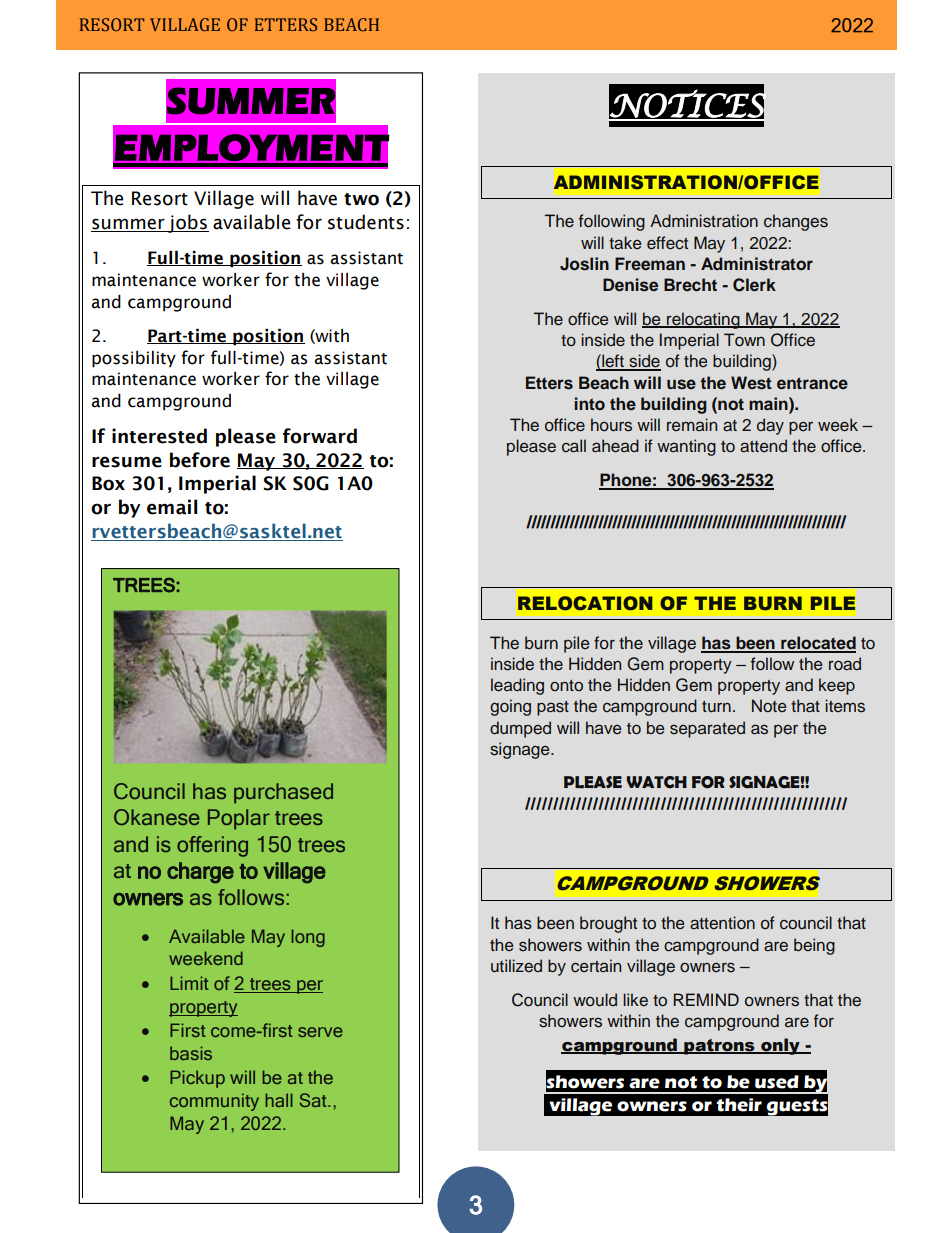 The width and height of the document is (952, 1233). I want to click on Pickup, so click(197, 1079).
